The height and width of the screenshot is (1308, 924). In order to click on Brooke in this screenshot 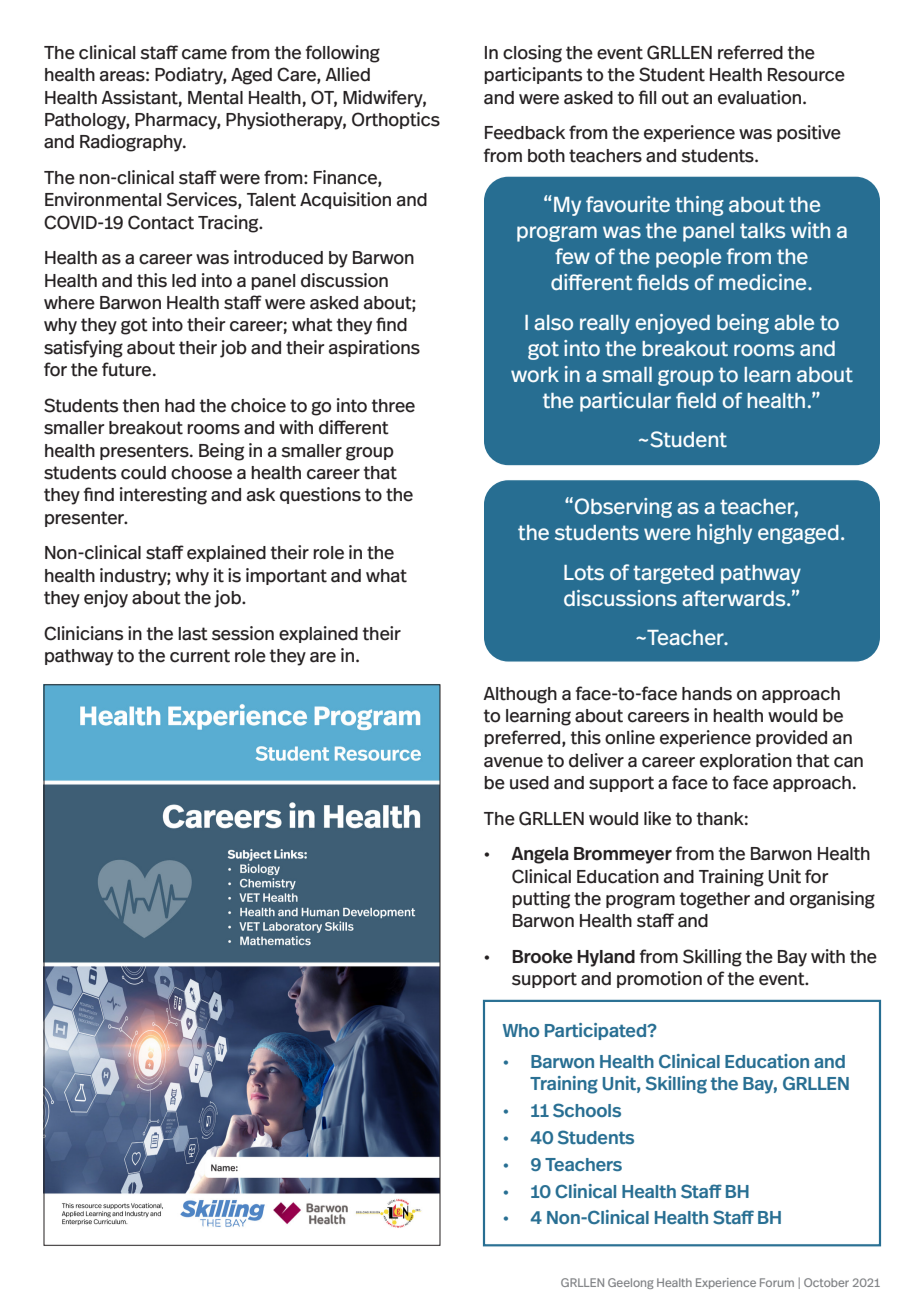, I will do `click(542, 957)`.
